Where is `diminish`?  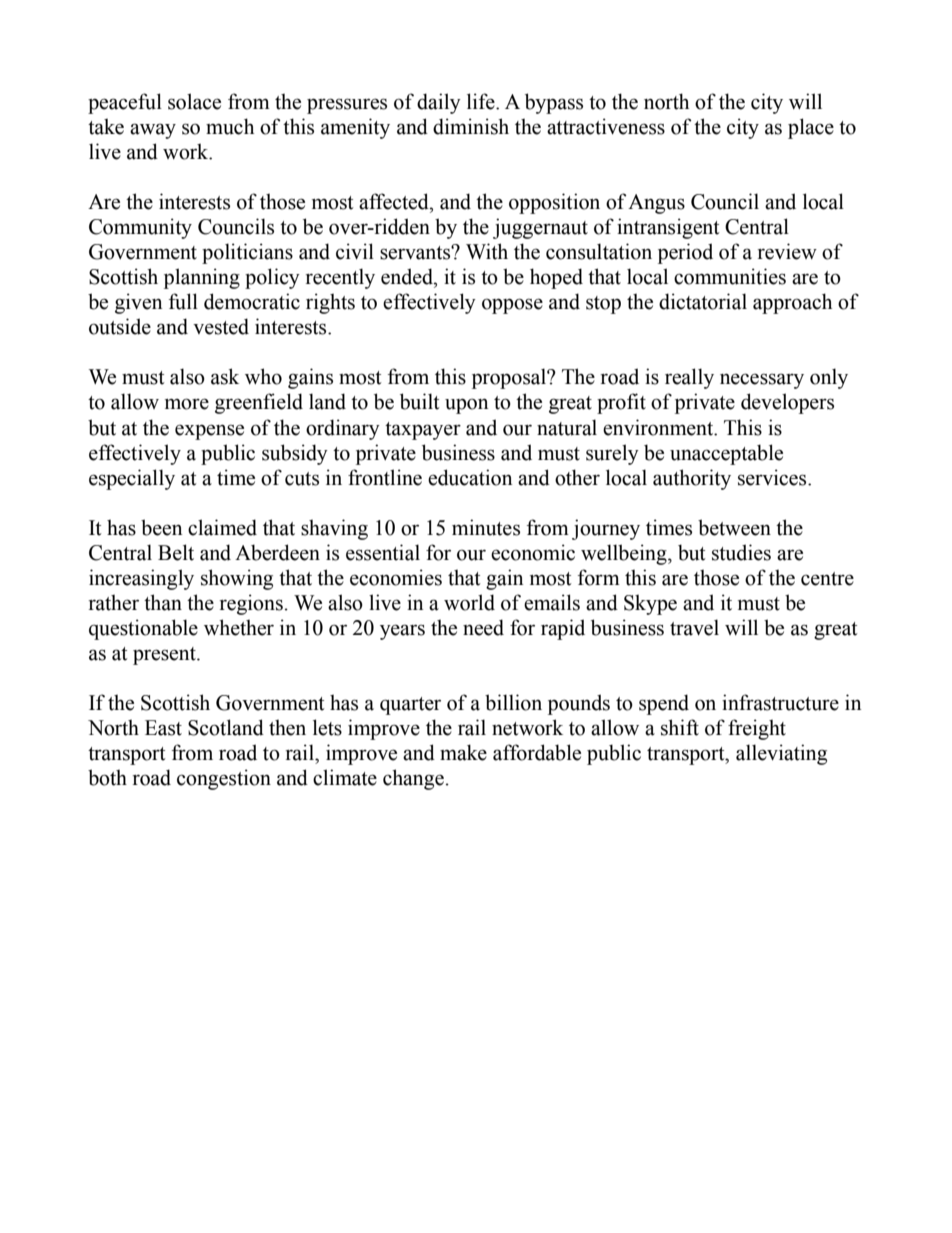
diminish is located at coordinates (471, 126).
